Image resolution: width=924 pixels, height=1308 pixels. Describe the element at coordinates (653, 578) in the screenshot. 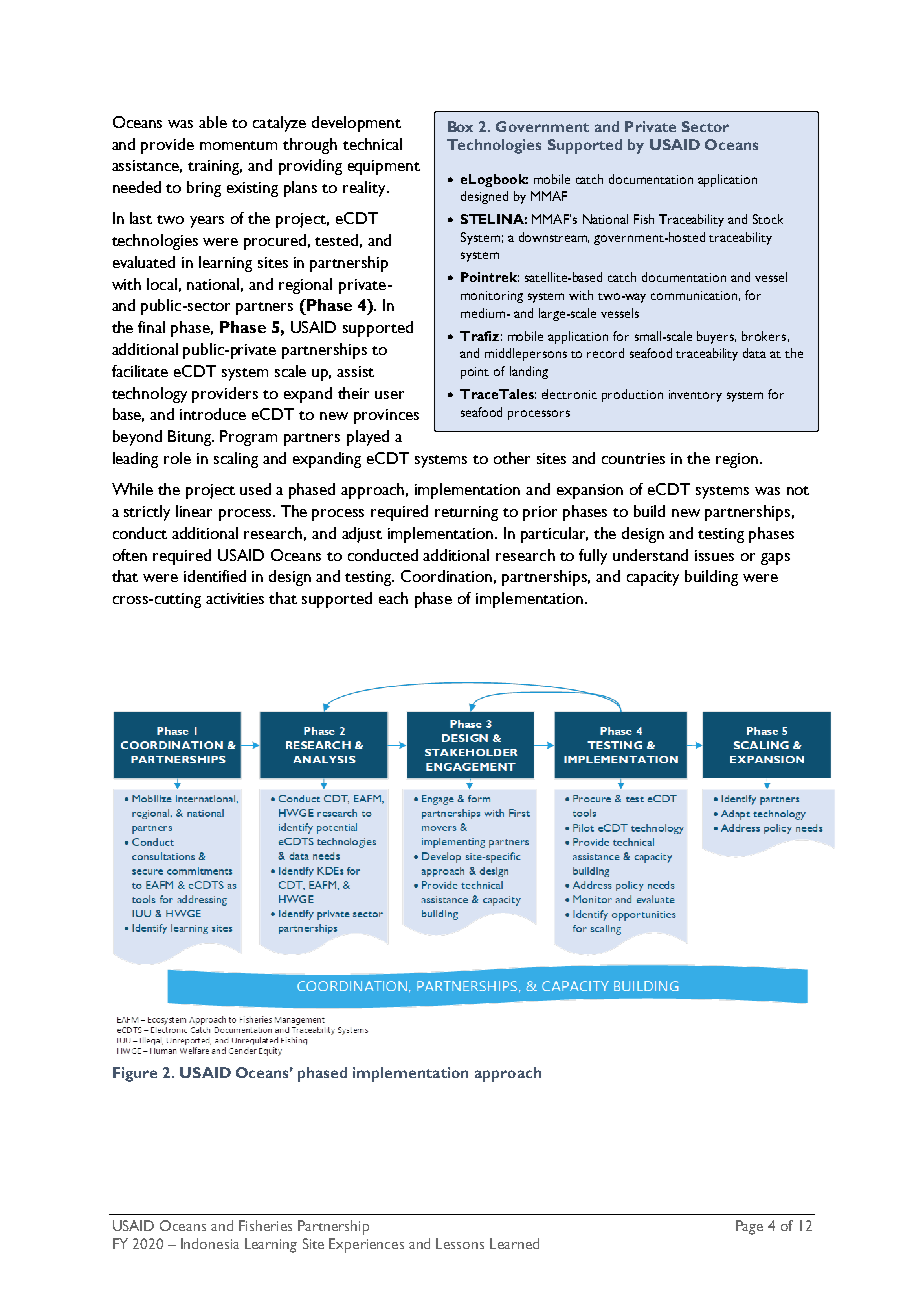

I see `capacity` at that location.
